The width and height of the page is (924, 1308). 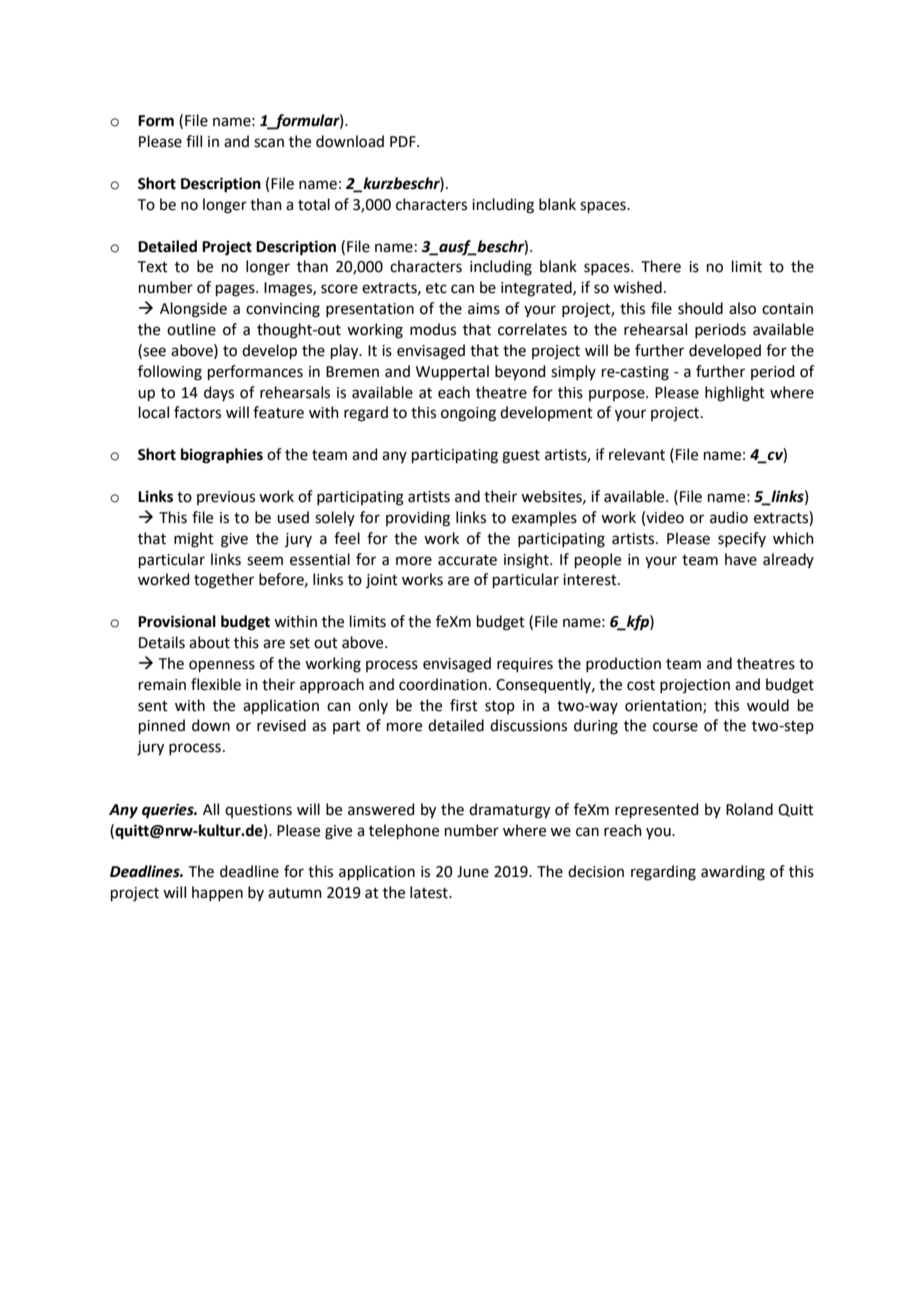 I want to click on June, so click(x=473, y=872).
